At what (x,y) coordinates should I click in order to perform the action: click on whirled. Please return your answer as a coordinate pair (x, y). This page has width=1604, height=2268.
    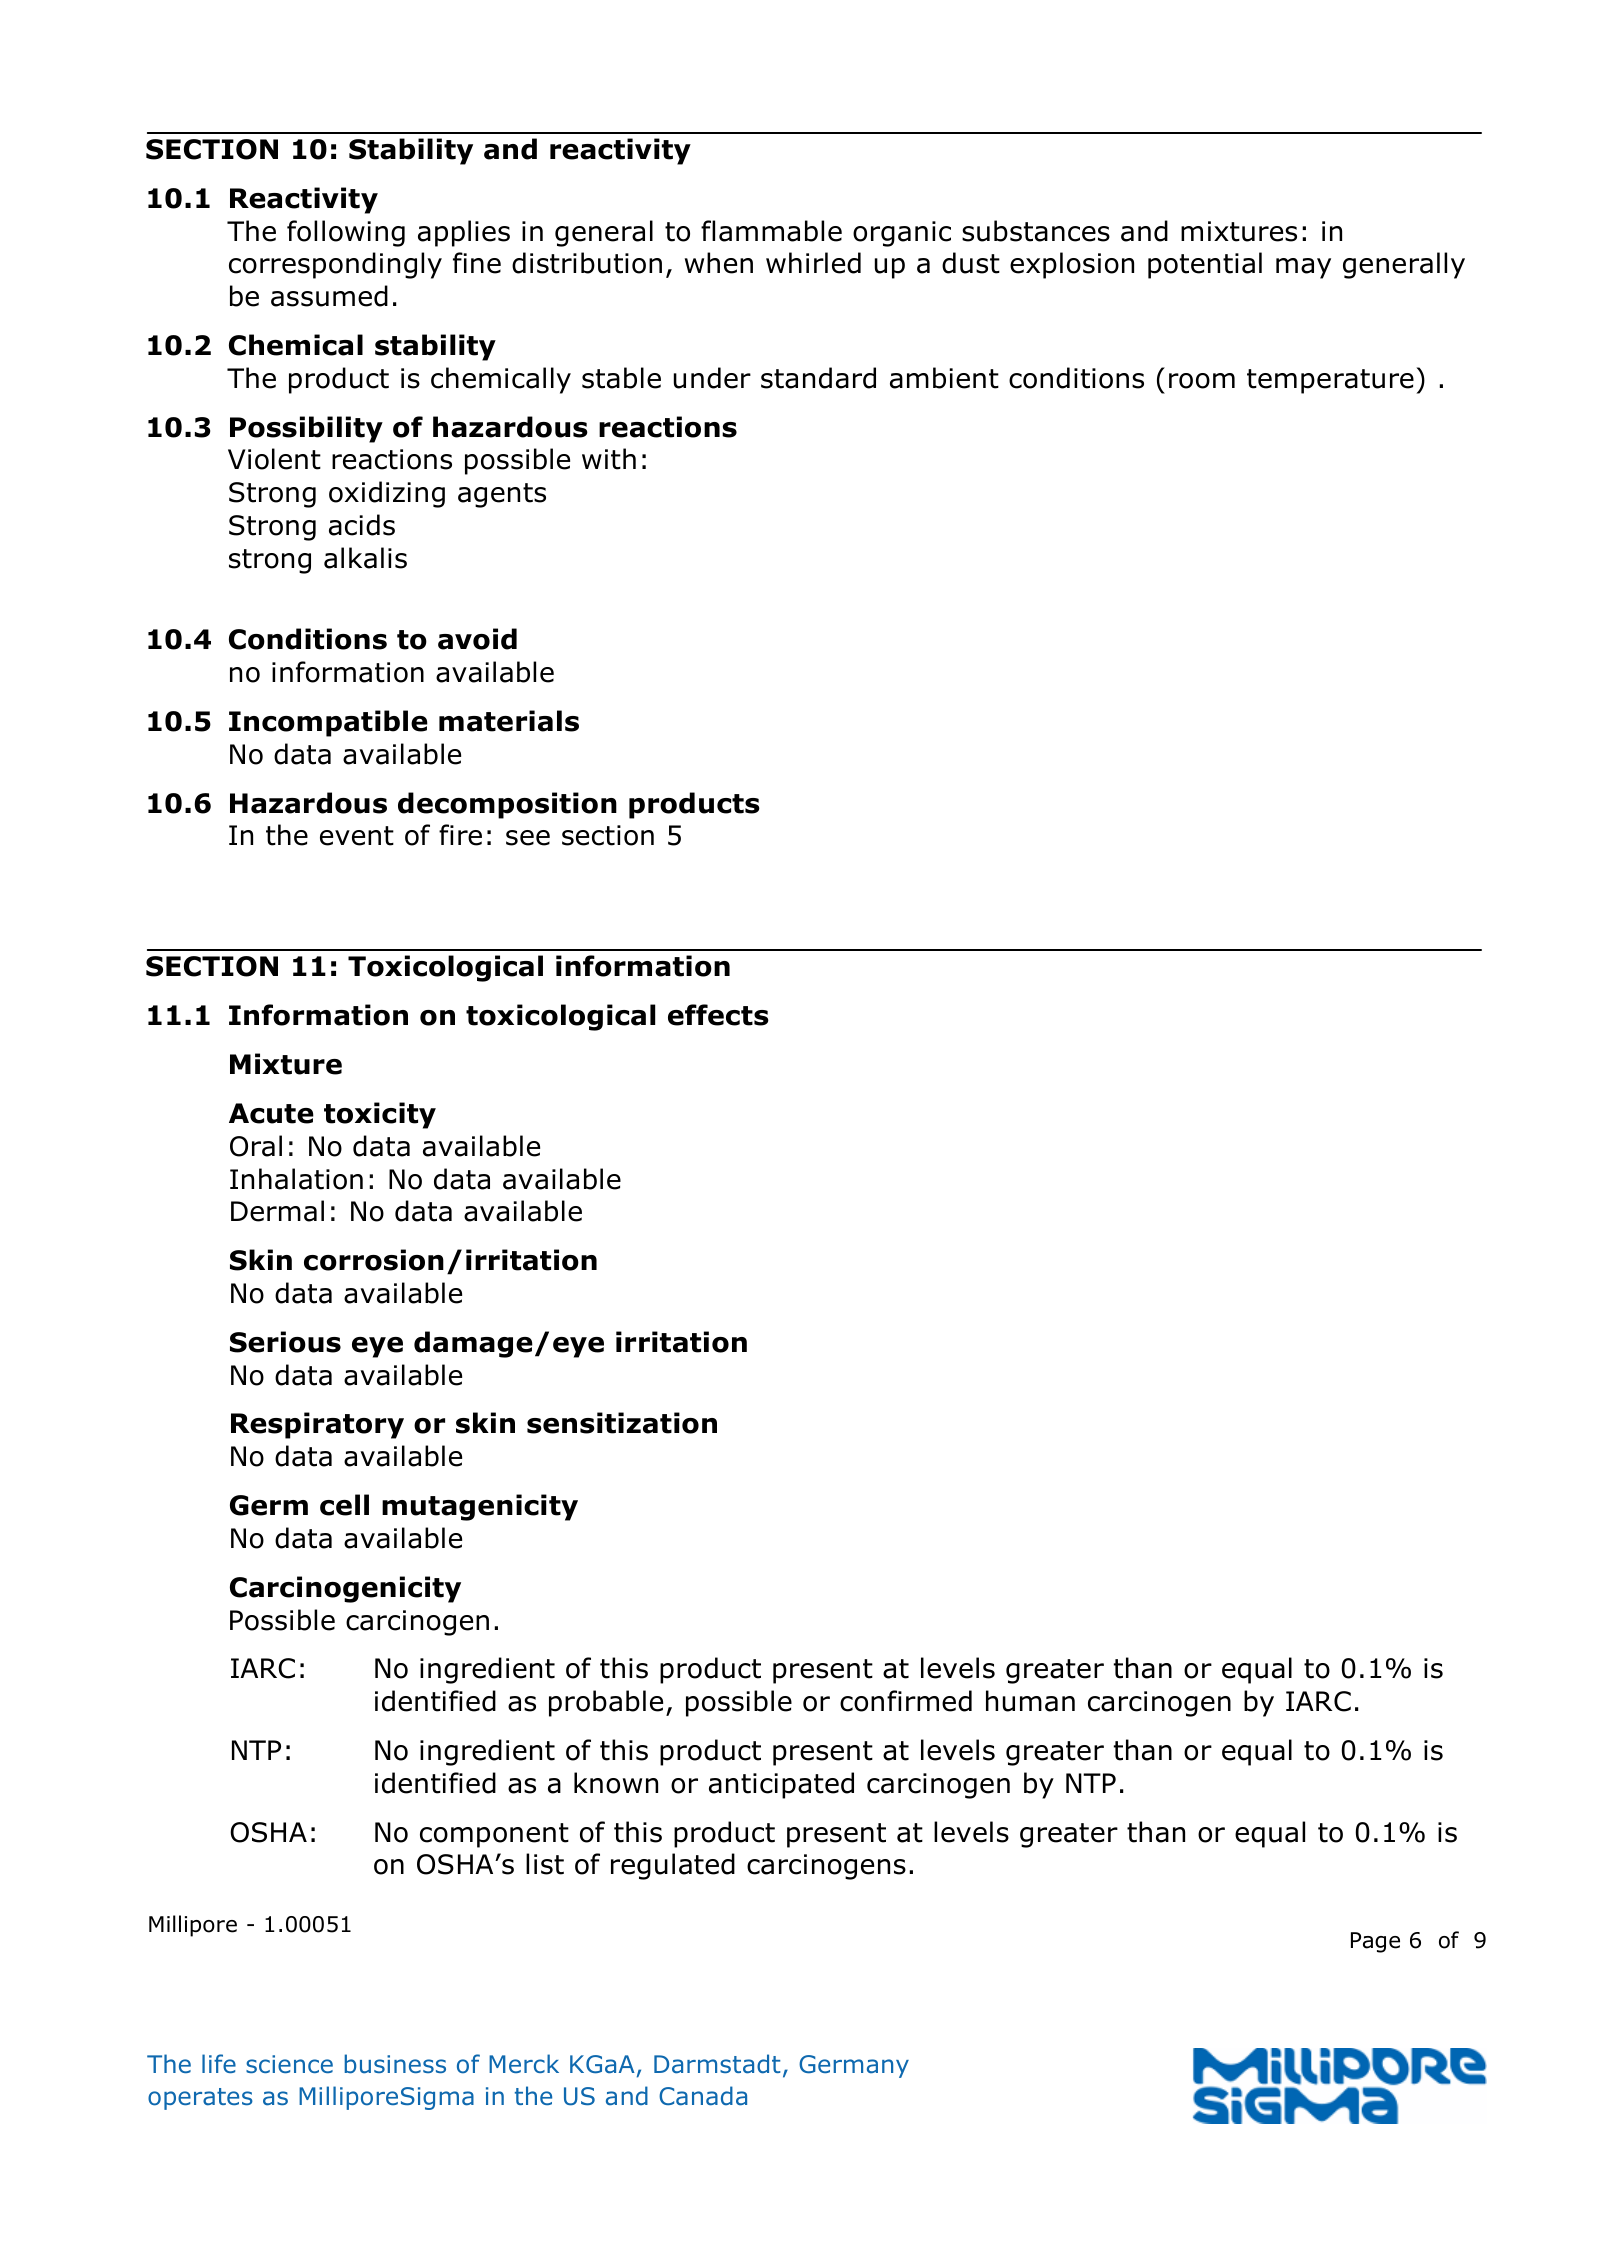
    Looking at the image, I should click on (813, 263).
